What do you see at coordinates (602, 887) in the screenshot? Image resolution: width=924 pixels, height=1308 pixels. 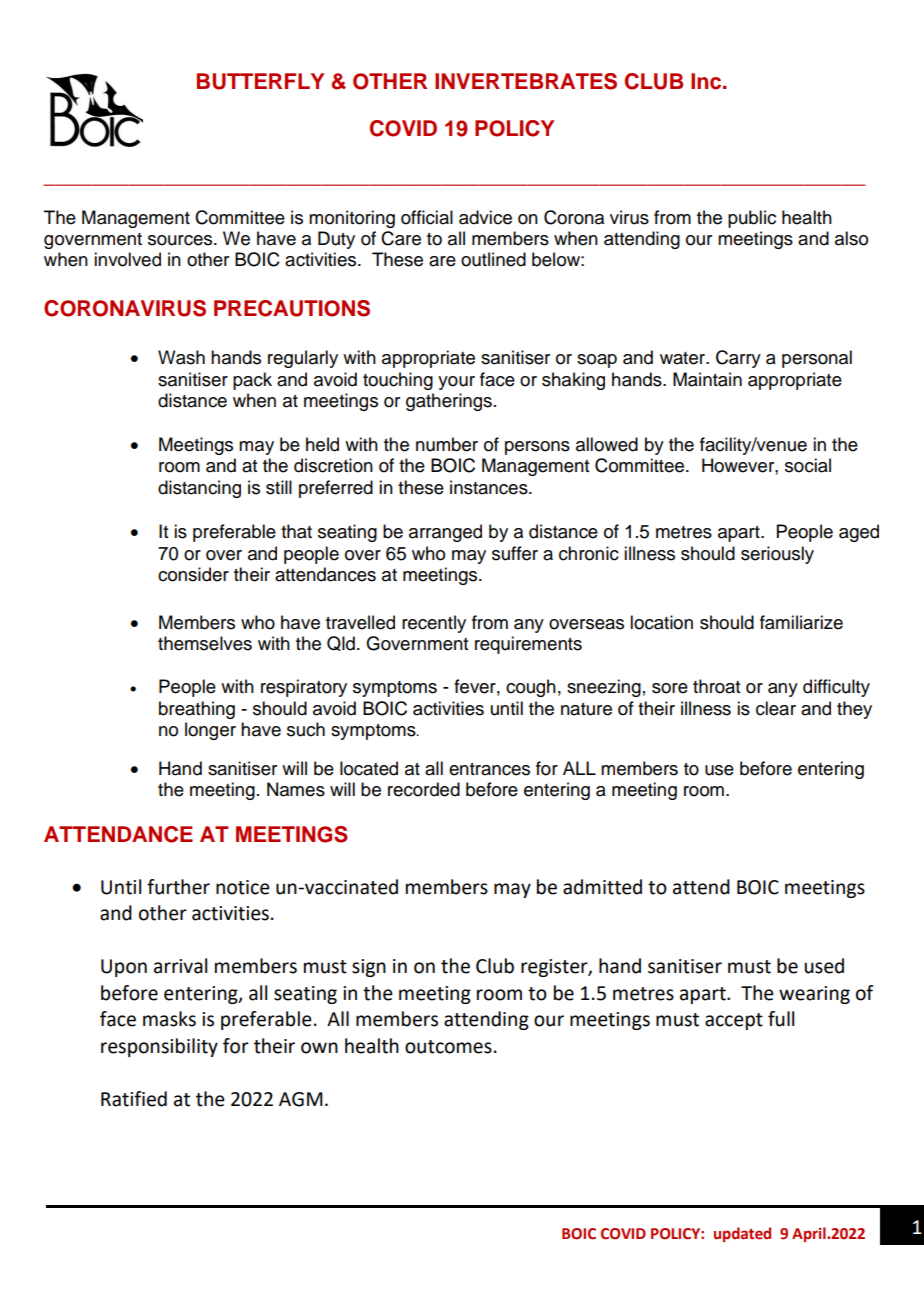 I see `admitted` at bounding box center [602, 887].
